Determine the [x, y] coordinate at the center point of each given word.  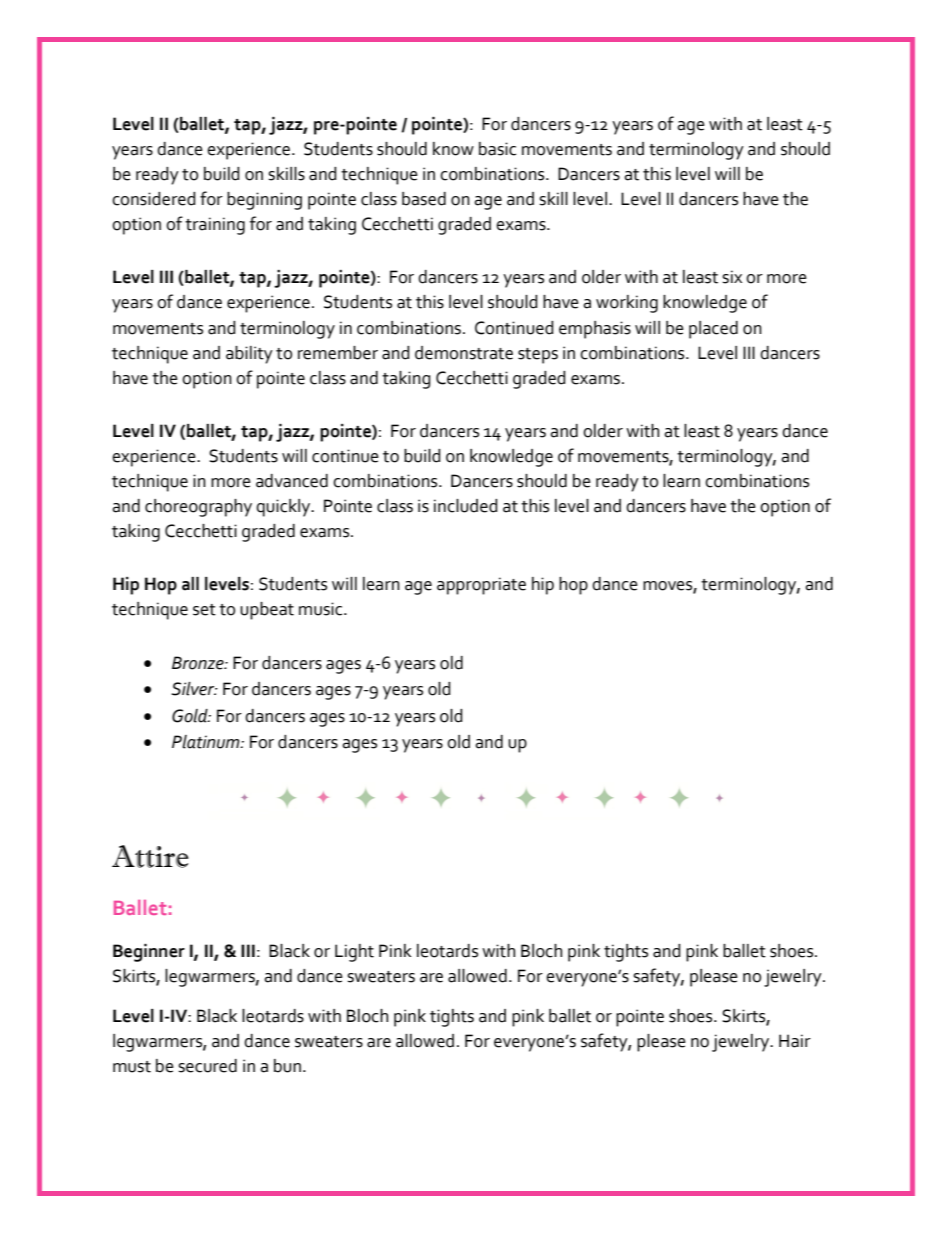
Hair [795, 1041]
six [732, 277]
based [424, 199]
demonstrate [464, 353]
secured [207, 1066]
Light [354, 953]
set [204, 610]
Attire [150, 856]
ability [249, 355]
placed [713, 330]
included [466, 506]
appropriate [481, 586]
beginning [264, 201]
